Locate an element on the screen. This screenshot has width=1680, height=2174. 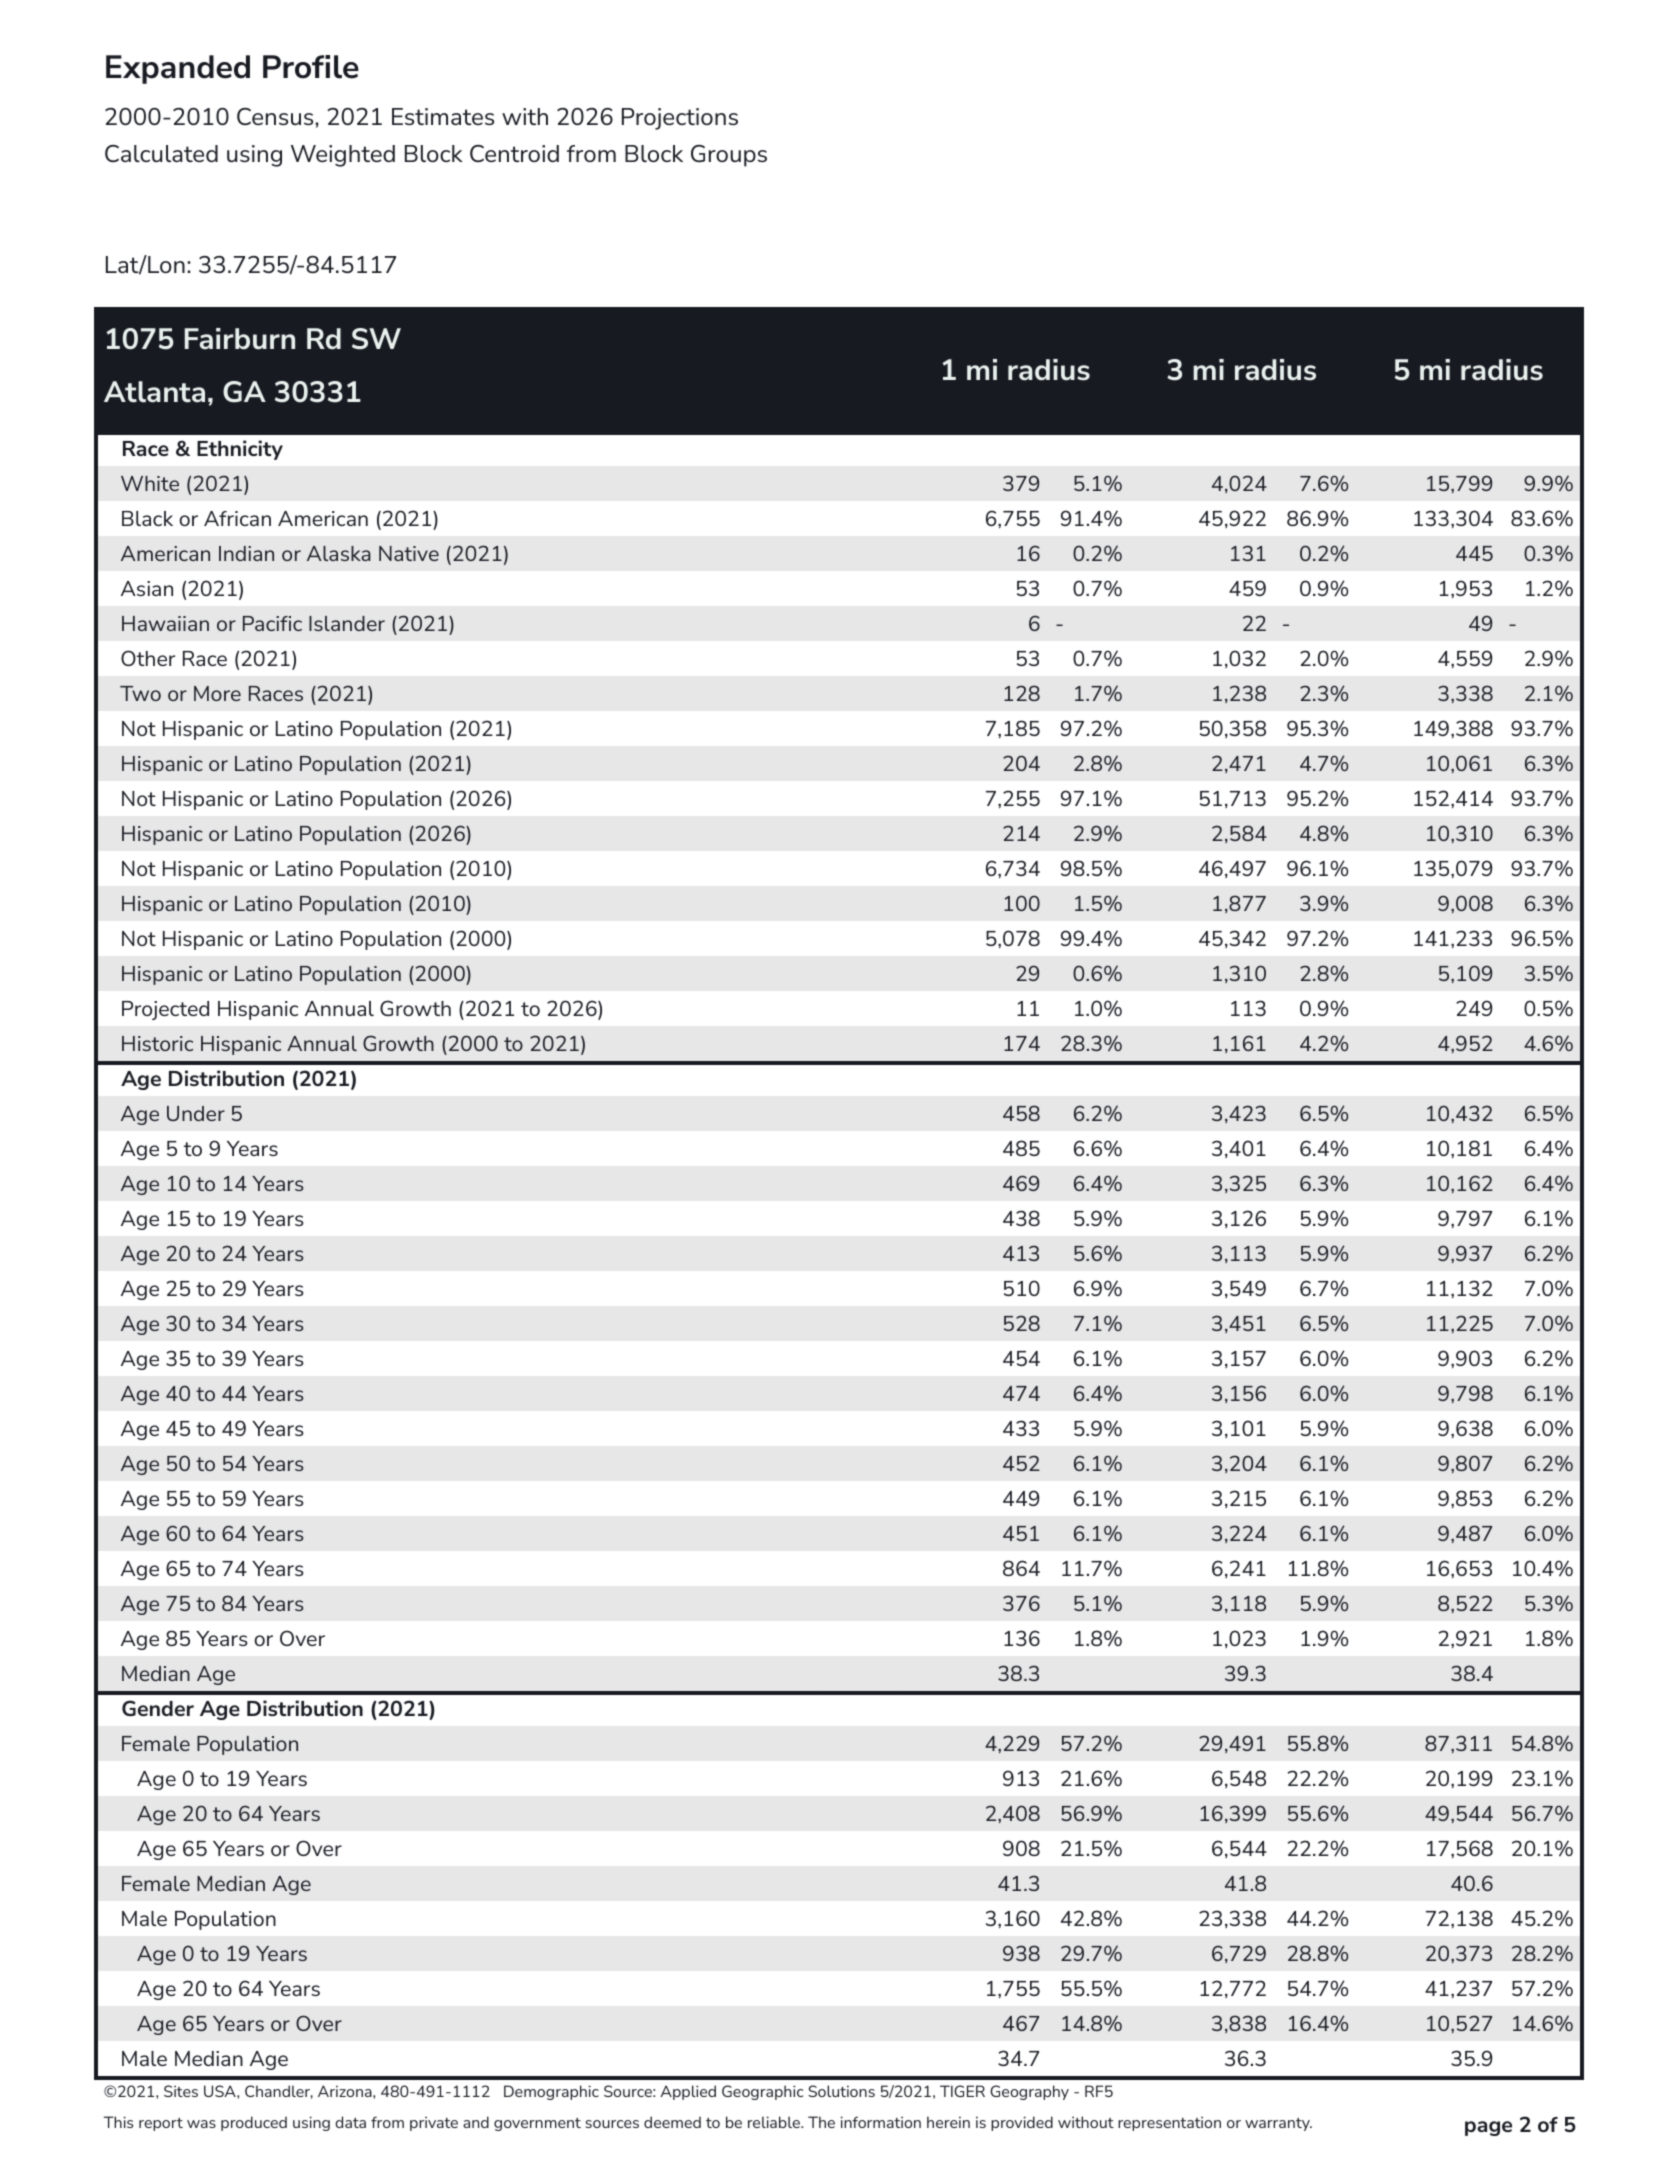
warranty is located at coordinates (1278, 2124).
